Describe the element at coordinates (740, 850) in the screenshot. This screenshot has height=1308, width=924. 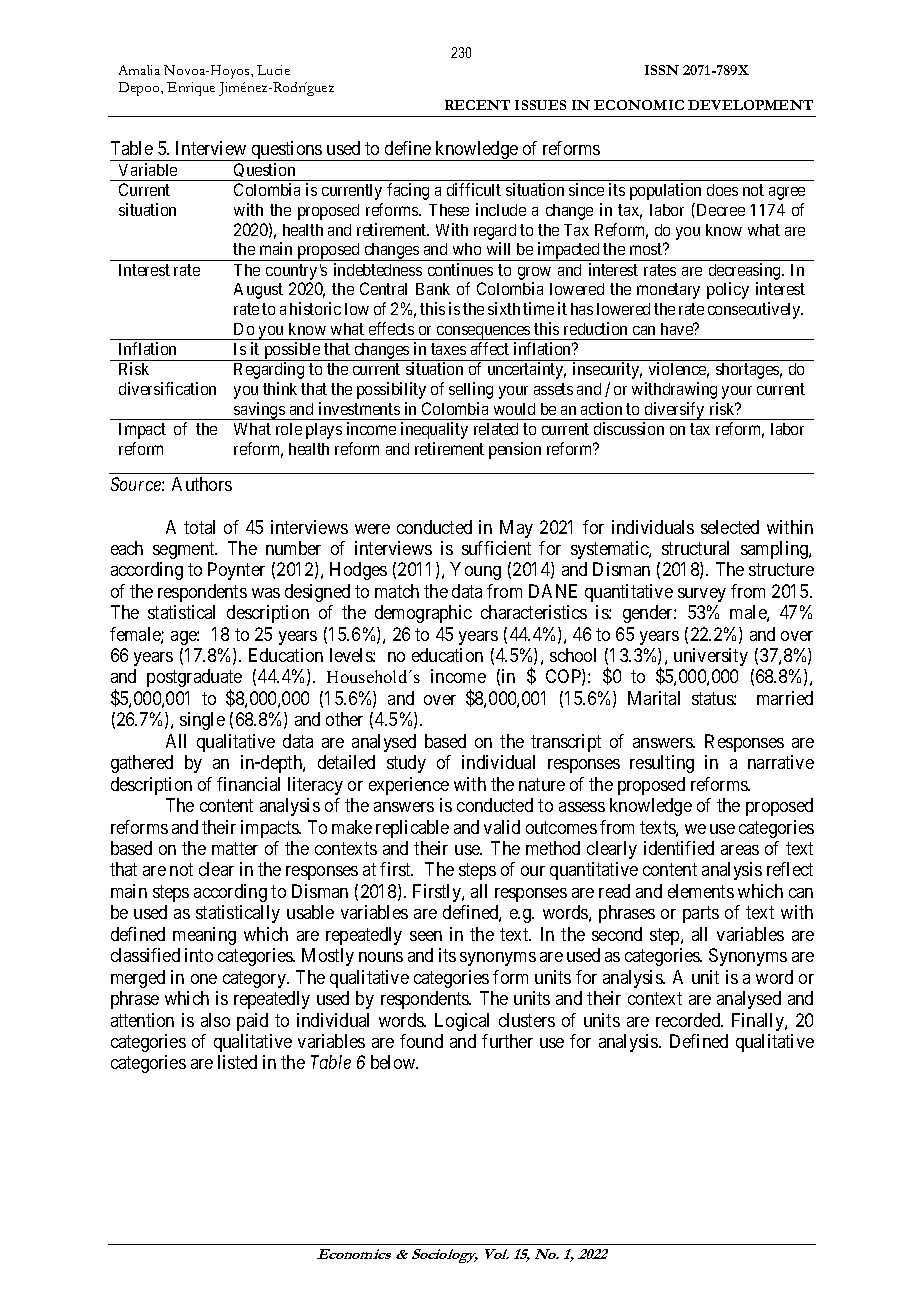
I see `areas` at that location.
